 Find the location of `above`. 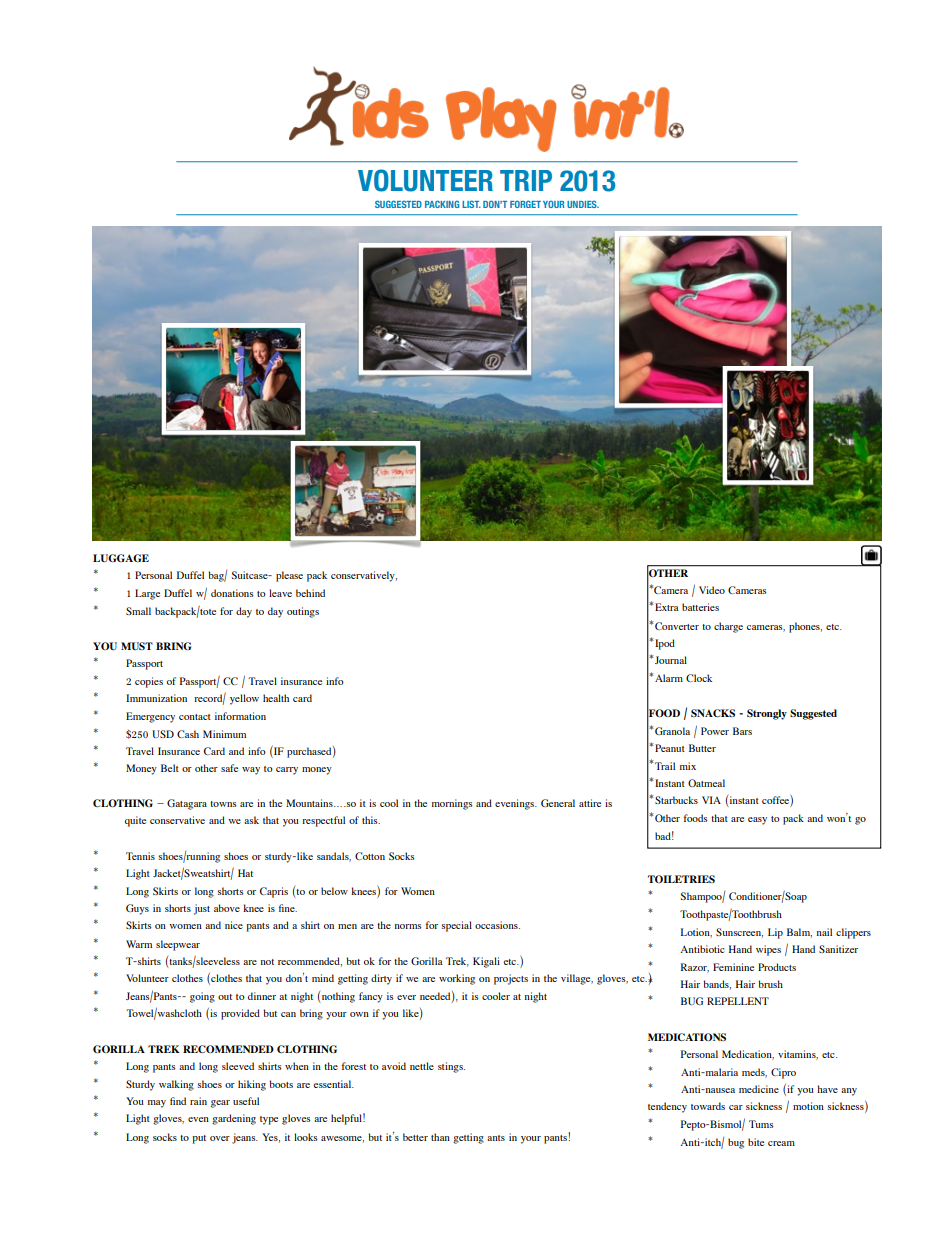

above is located at coordinates (227, 908).
